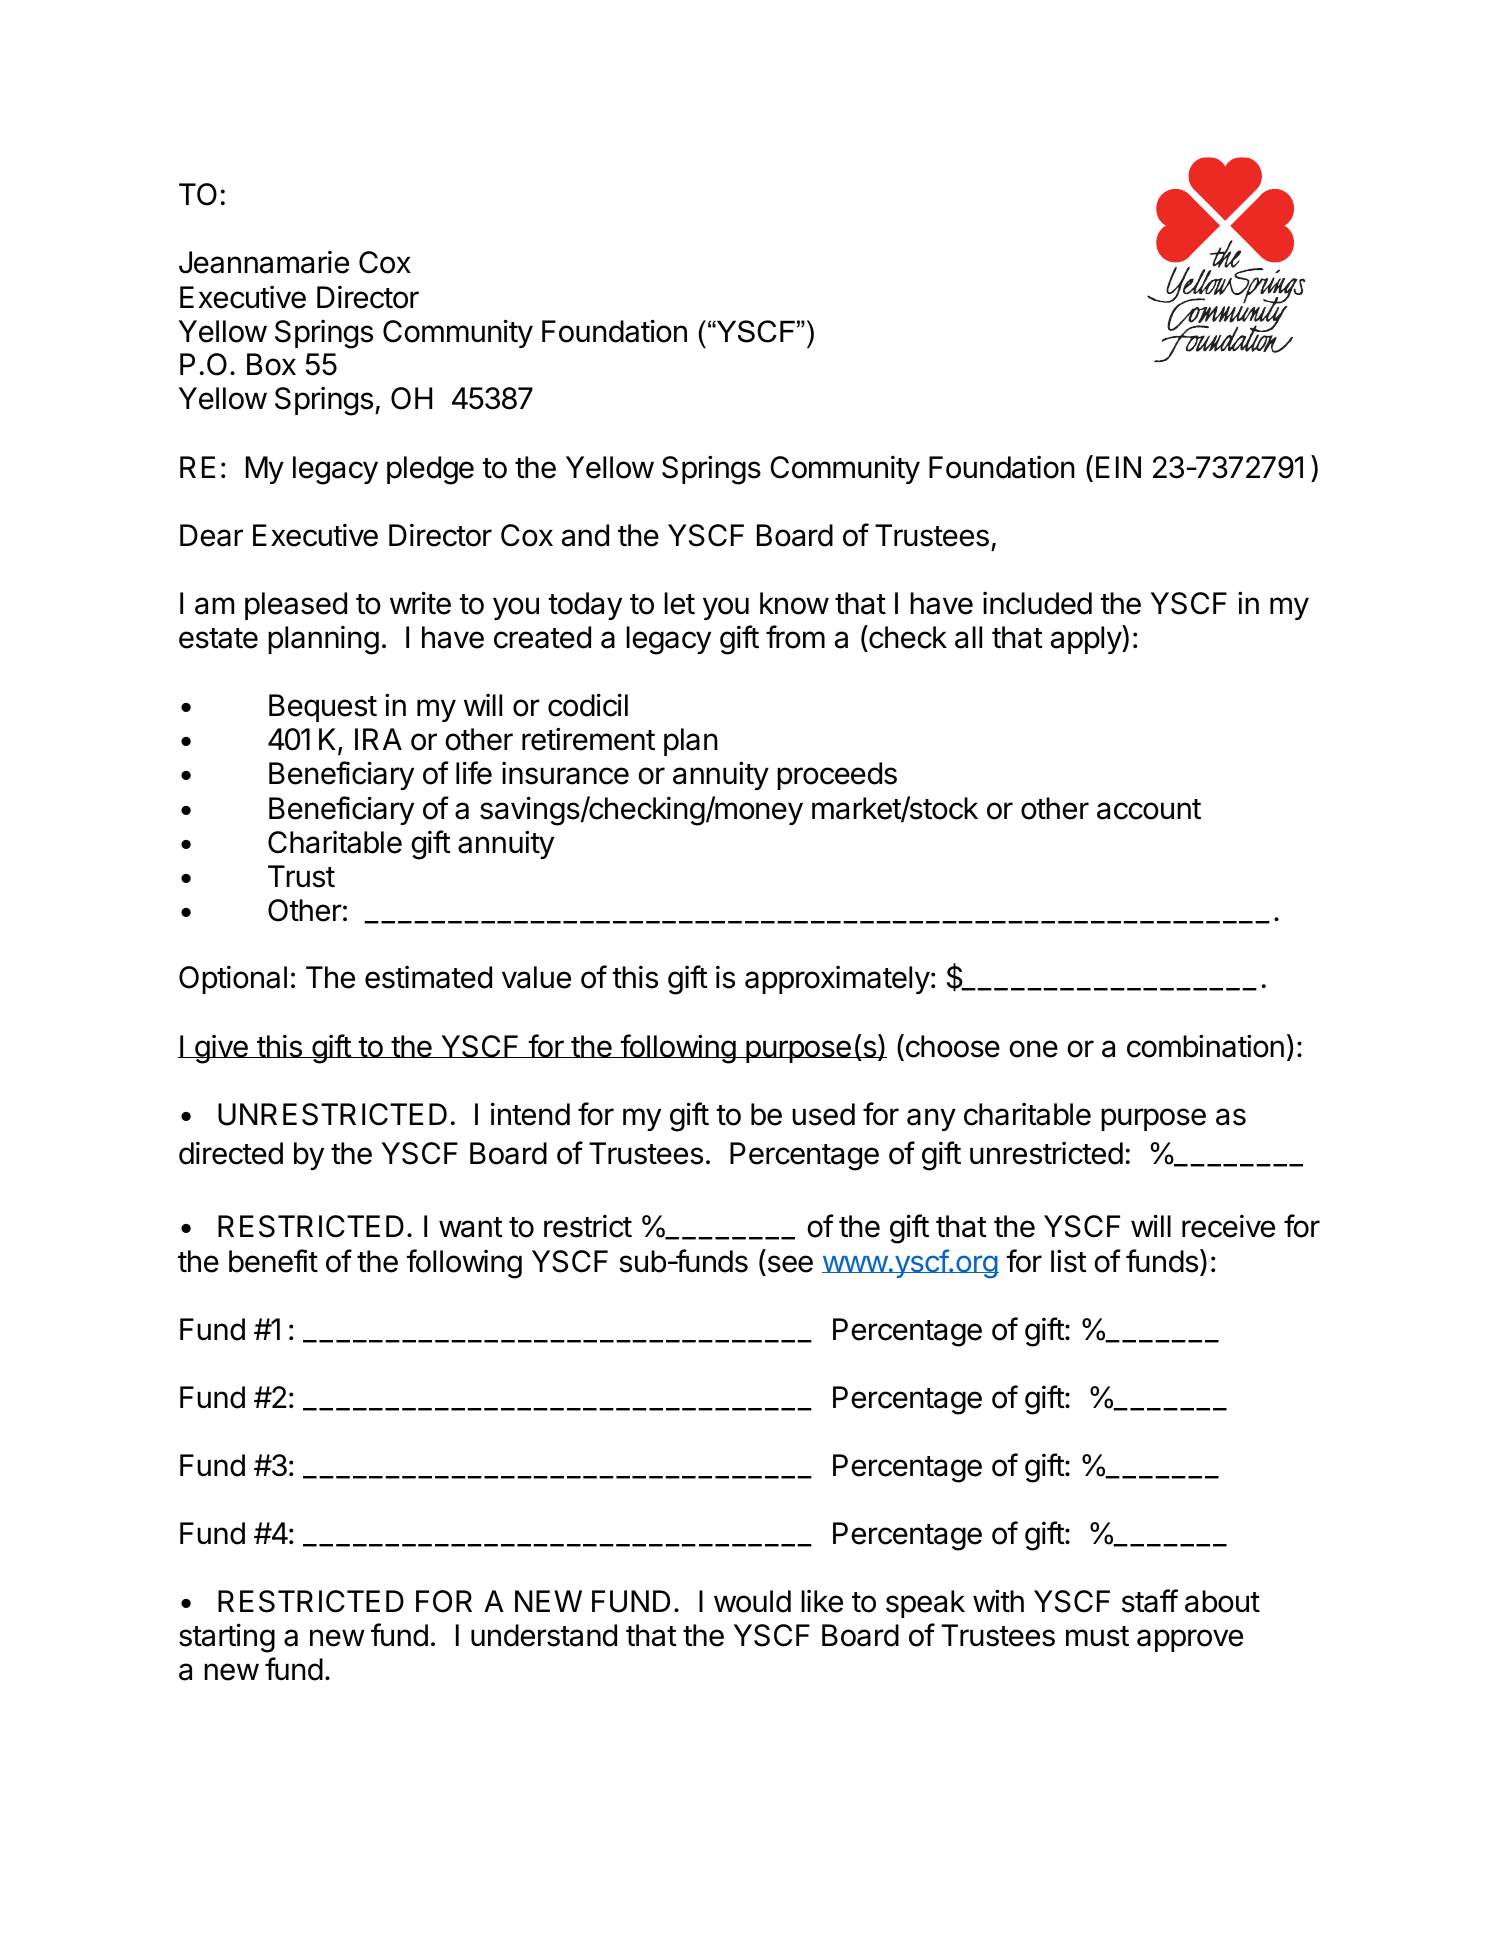 The width and height of the screenshot is (1511, 1955). I want to click on Bequest, so click(323, 708).
